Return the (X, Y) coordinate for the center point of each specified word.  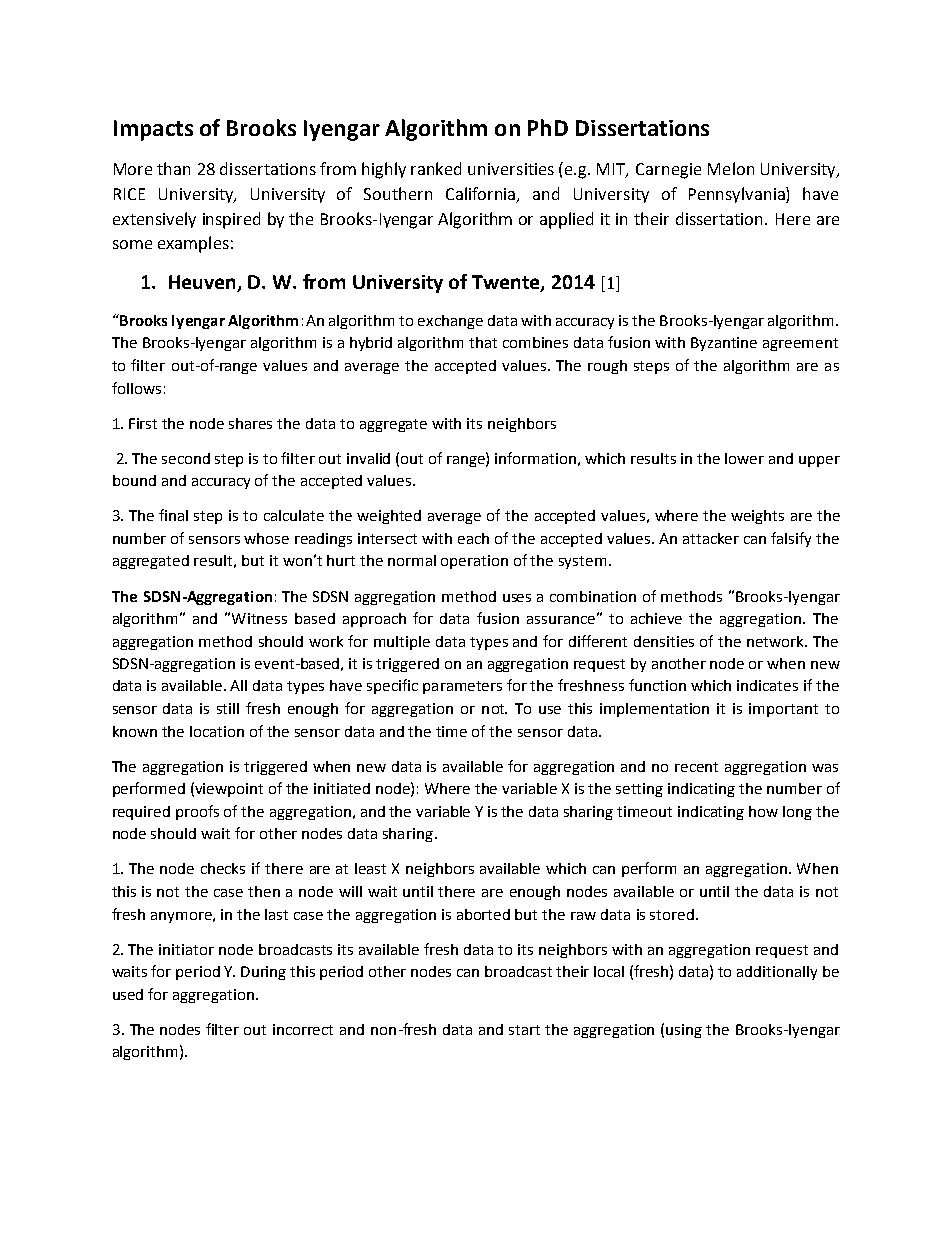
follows (136, 388)
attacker (711, 538)
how (763, 811)
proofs (197, 812)
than (173, 168)
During (263, 973)
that (483, 342)
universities (511, 169)
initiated (342, 788)
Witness (259, 618)
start (524, 1030)
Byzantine (724, 344)
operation (474, 562)
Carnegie (668, 171)
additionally (777, 973)
